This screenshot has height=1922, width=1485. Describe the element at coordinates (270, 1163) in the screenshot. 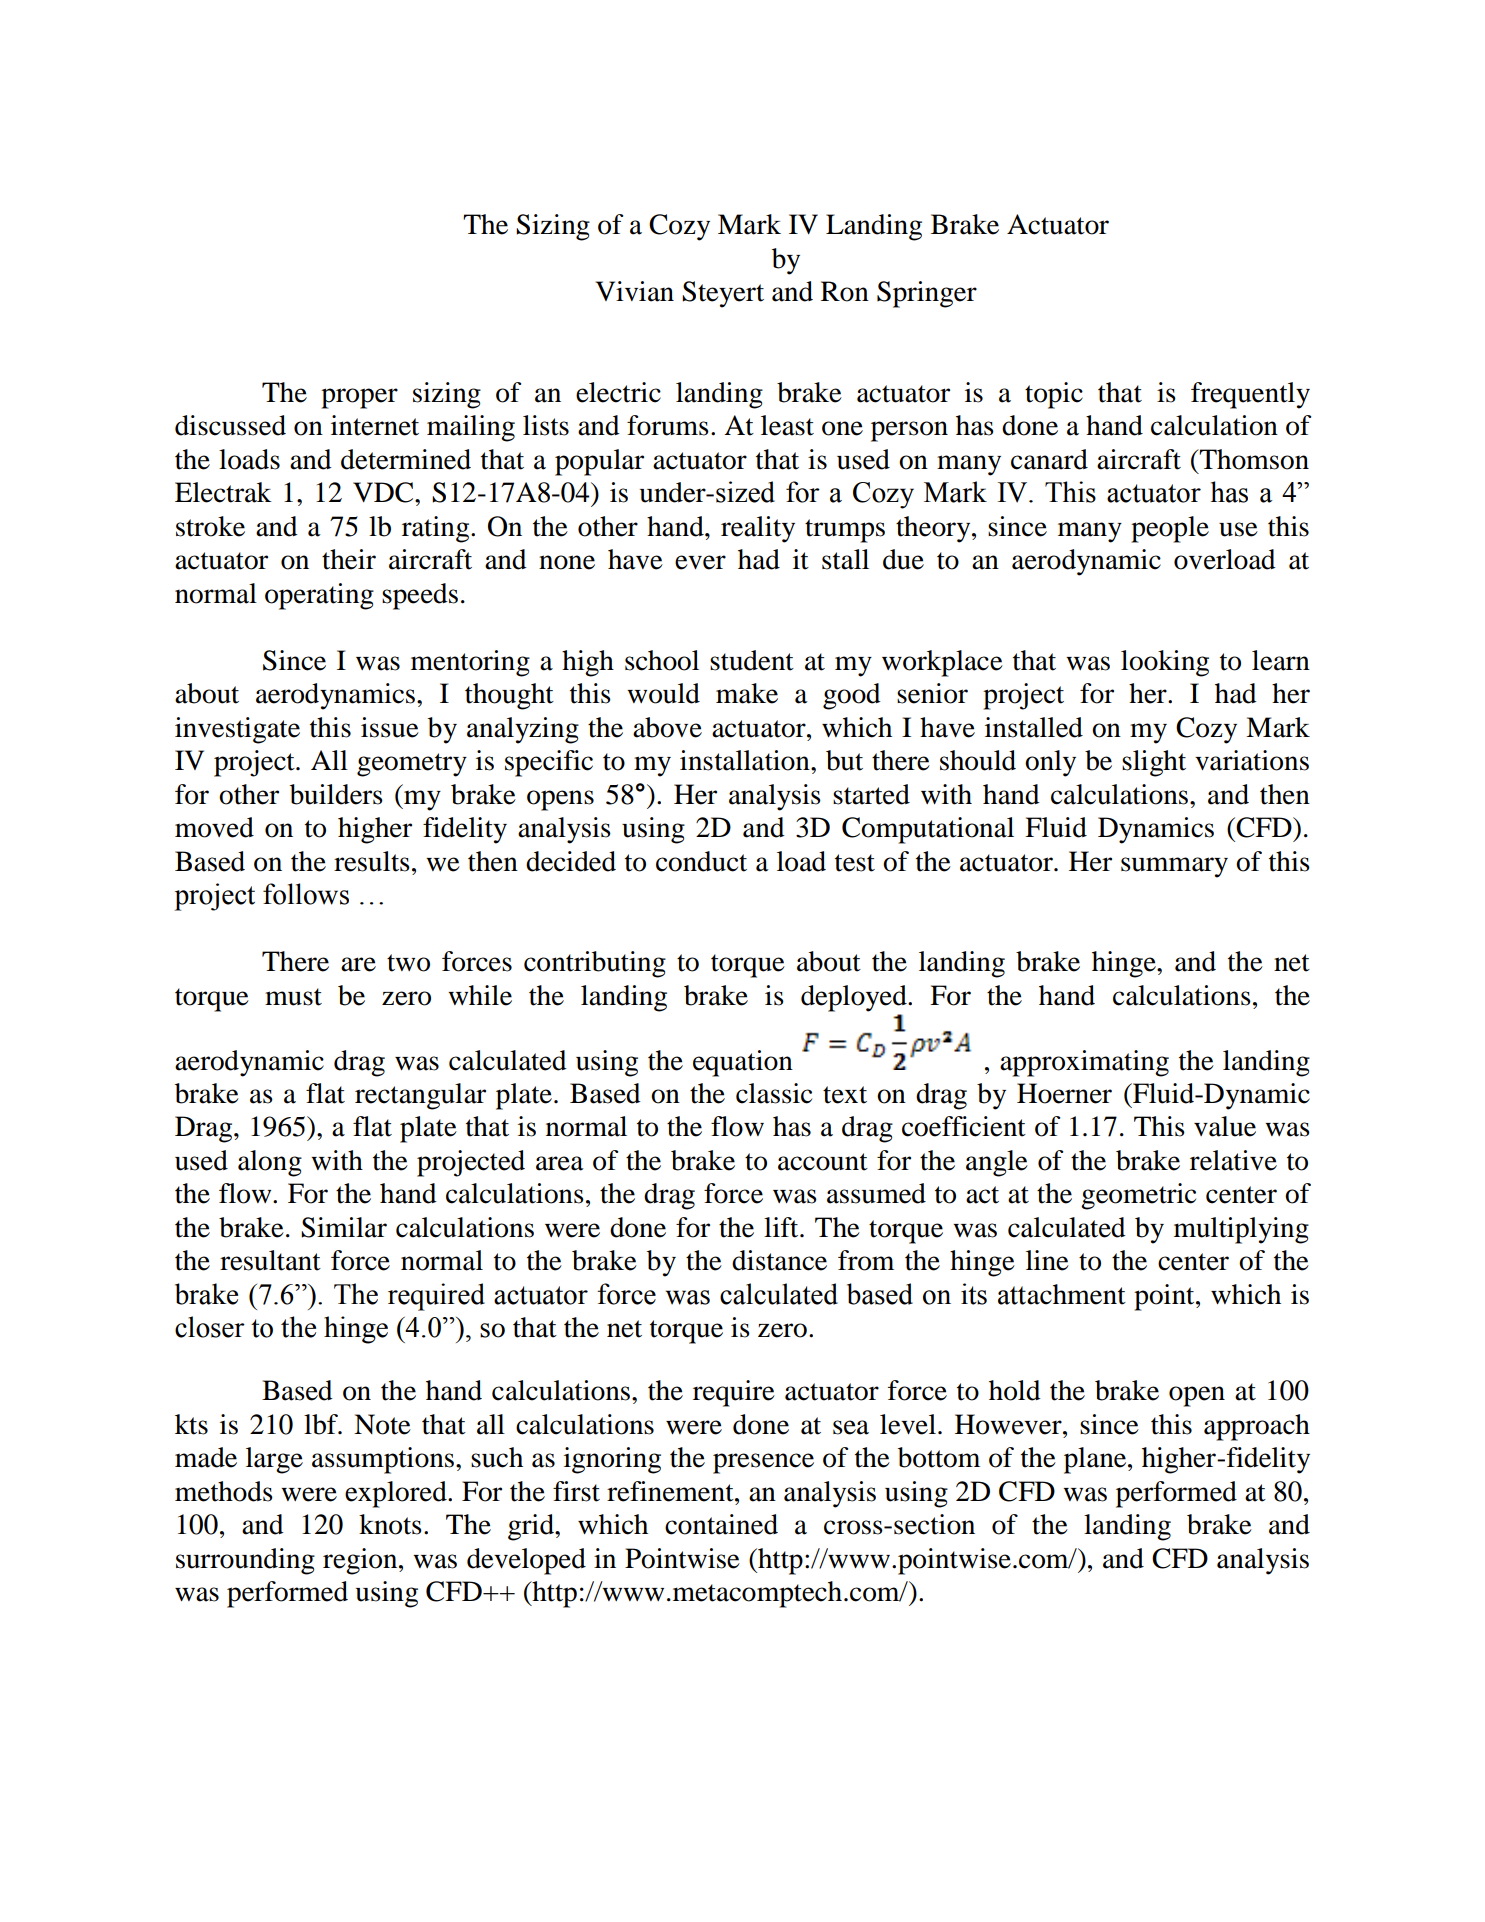

I see `along` at that location.
